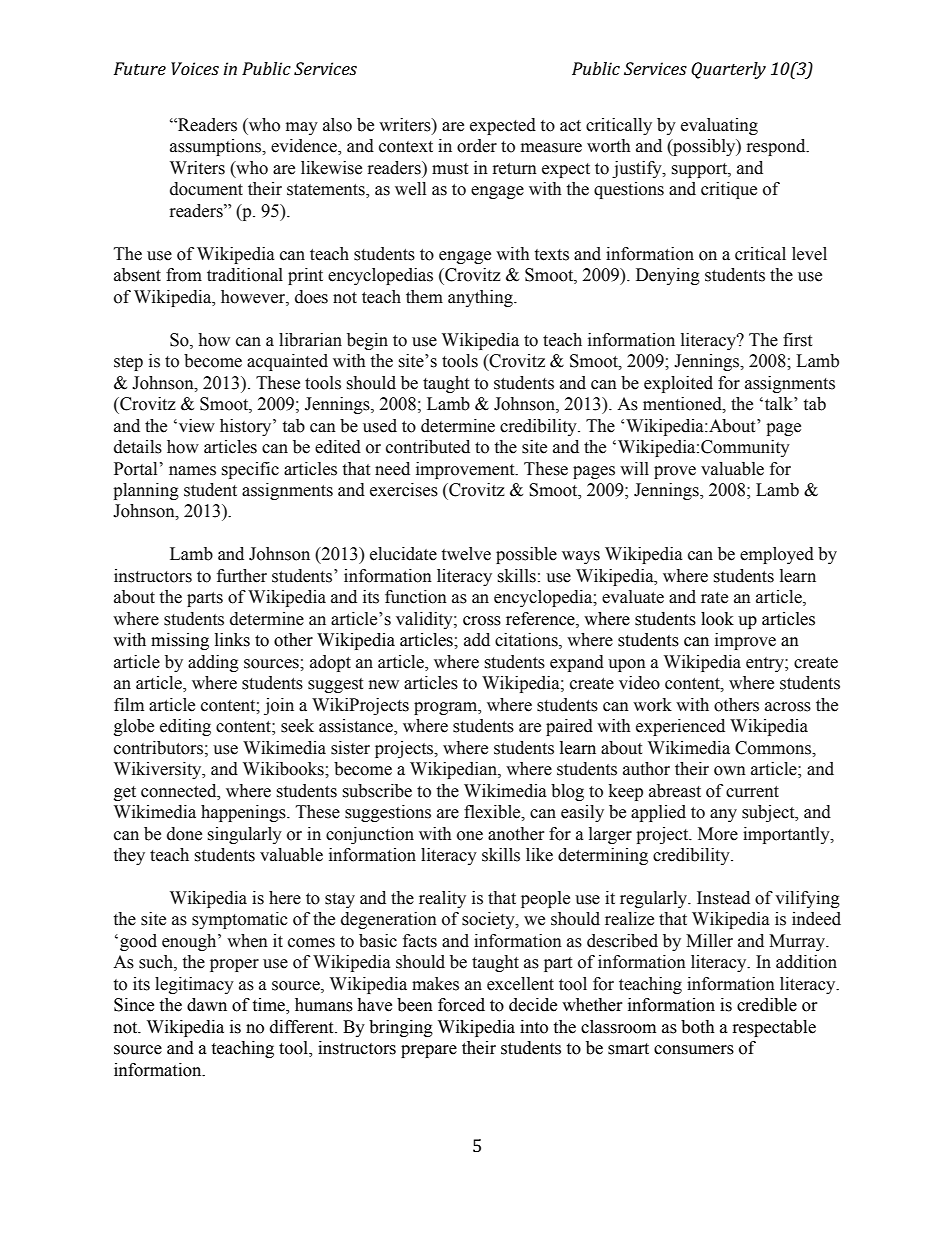 The width and height of the image is (952, 1233). Describe the element at coordinates (698, 1027) in the image. I see `both` at that location.
